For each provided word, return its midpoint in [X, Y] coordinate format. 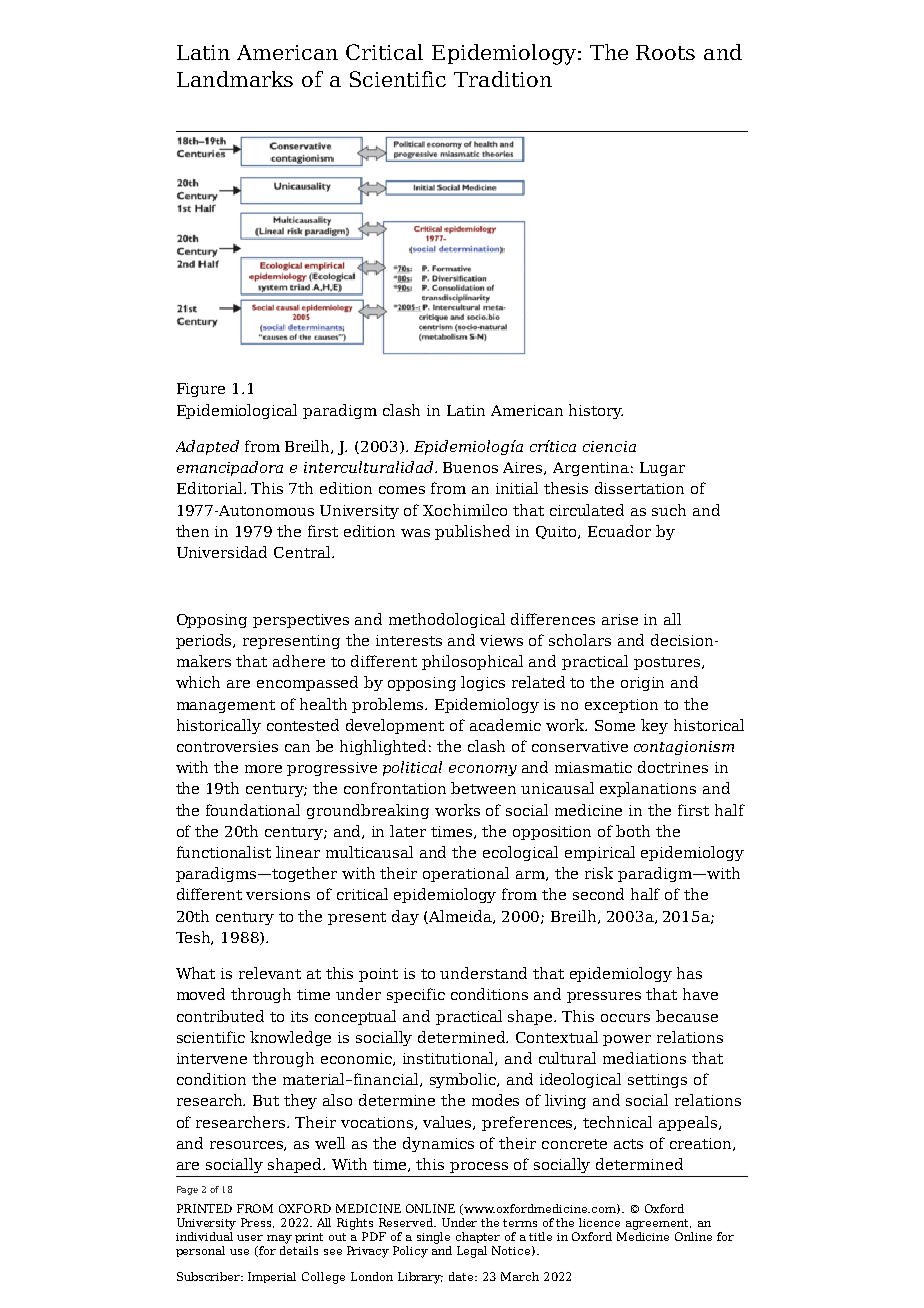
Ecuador [619, 531]
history [596, 411]
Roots [665, 52]
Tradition [503, 79]
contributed [220, 1016]
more [263, 769]
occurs [625, 1018]
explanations [648, 789]
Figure [201, 390]
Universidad [222, 552]
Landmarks [235, 79]
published [472, 532]
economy [483, 770]
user [250, 1238]
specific [416, 995]
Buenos [470, 467]
